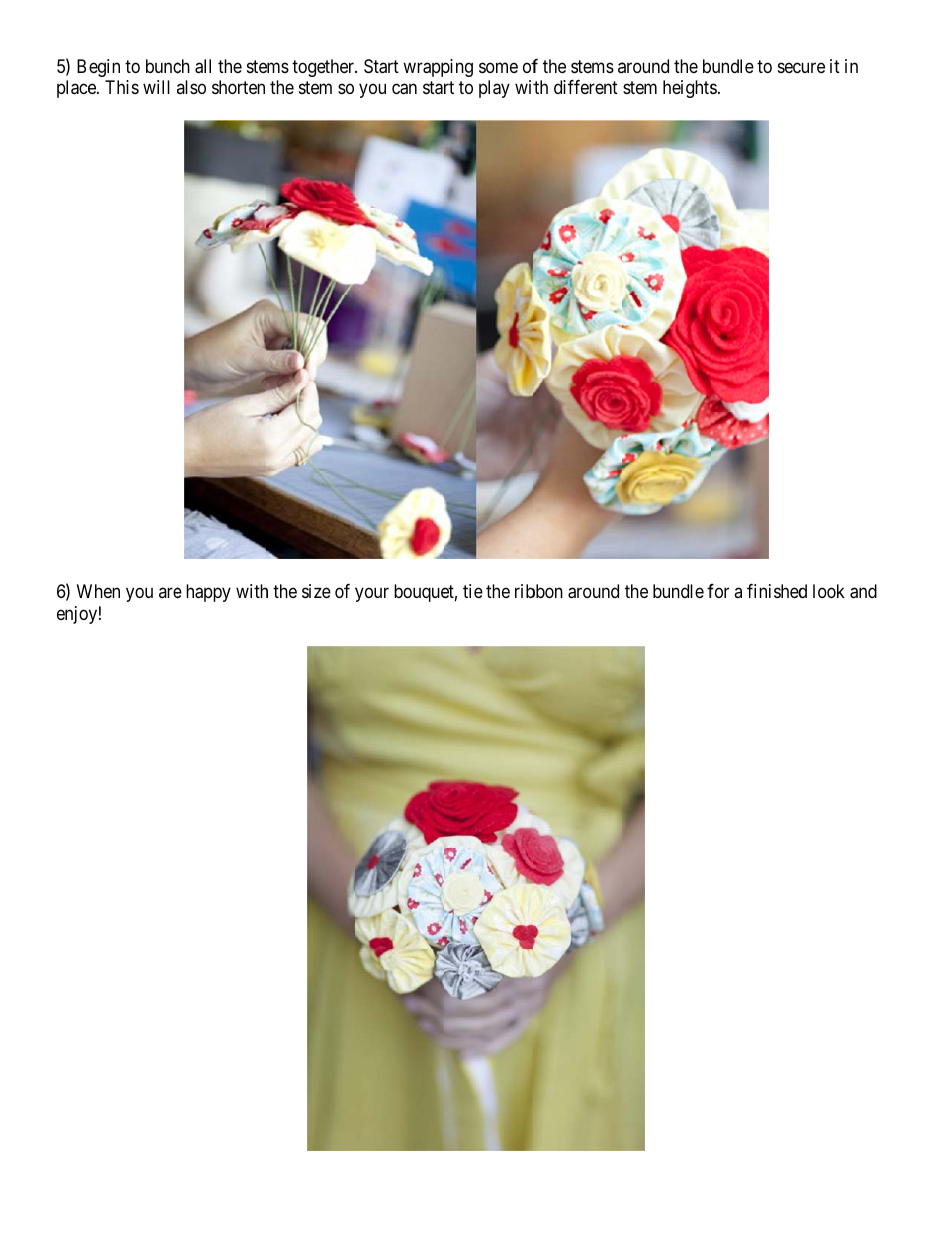 The height and width of the screenshot is (1233, 952). I want to click on happy, so click(208, 593).
